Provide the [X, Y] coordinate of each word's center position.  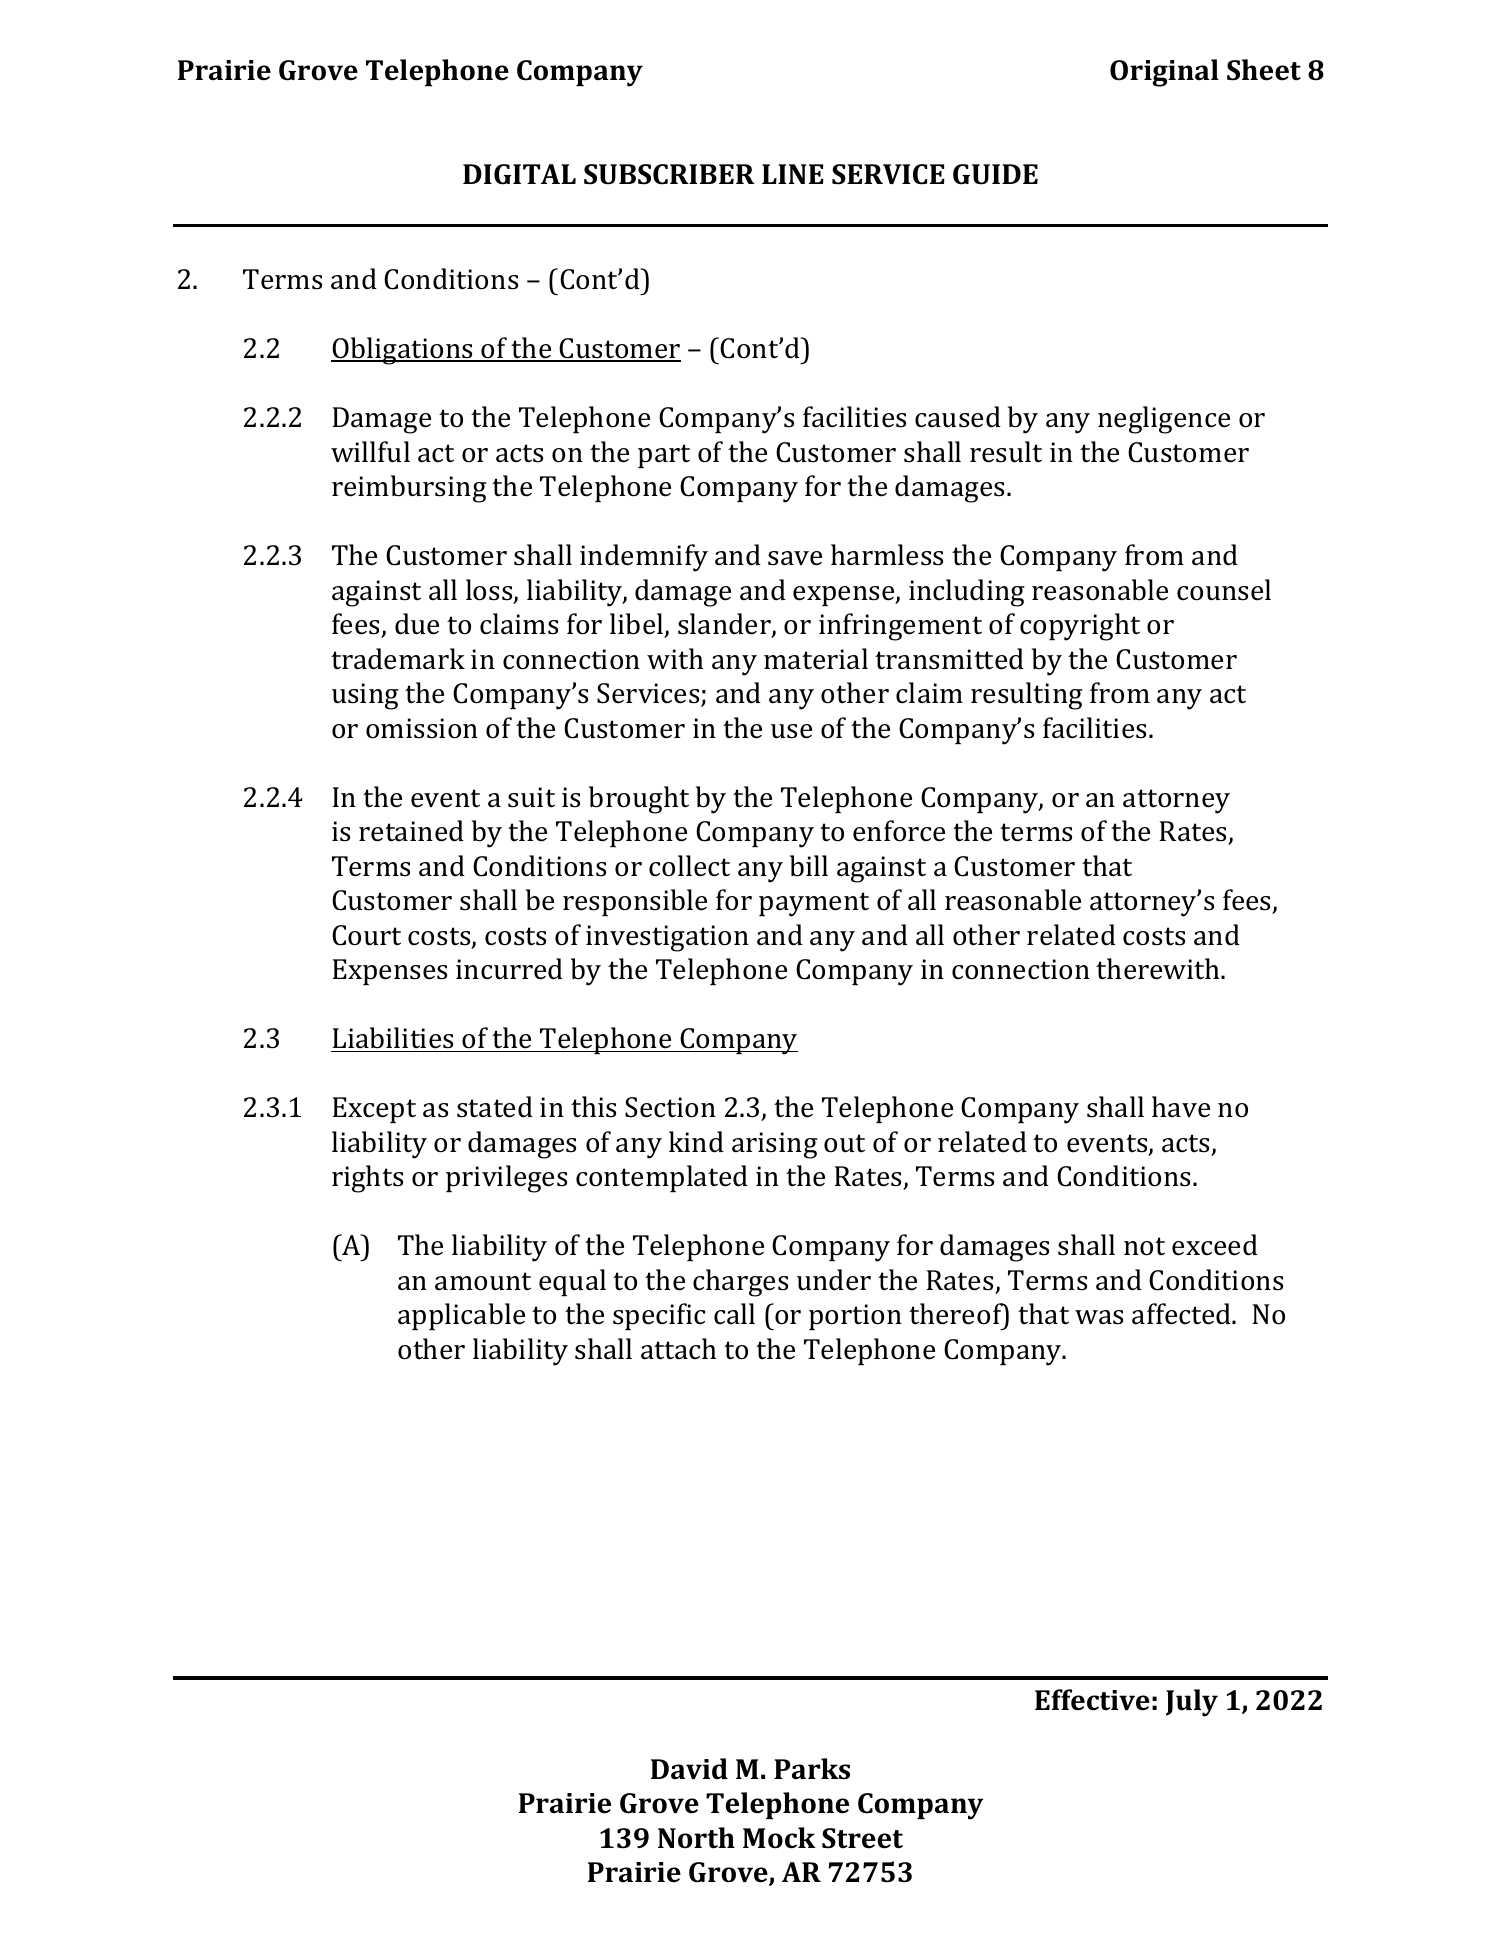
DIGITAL [519, 174]
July [1192, 1703]
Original [1164, 73]
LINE [793, 174]
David [689, 1769]
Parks [812, 1769]
